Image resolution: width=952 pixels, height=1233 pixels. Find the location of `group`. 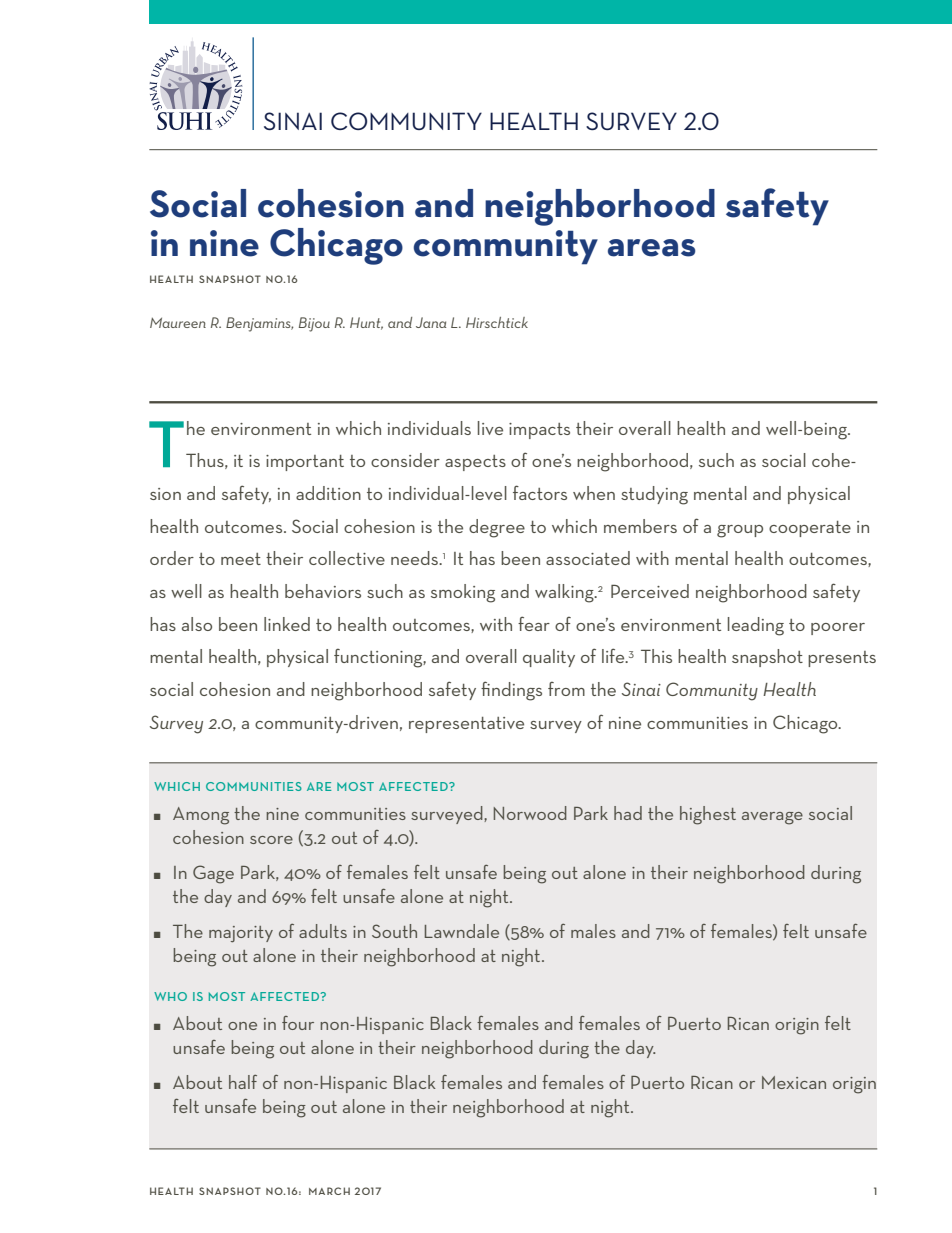

group is located at coordinates (740, 531).
